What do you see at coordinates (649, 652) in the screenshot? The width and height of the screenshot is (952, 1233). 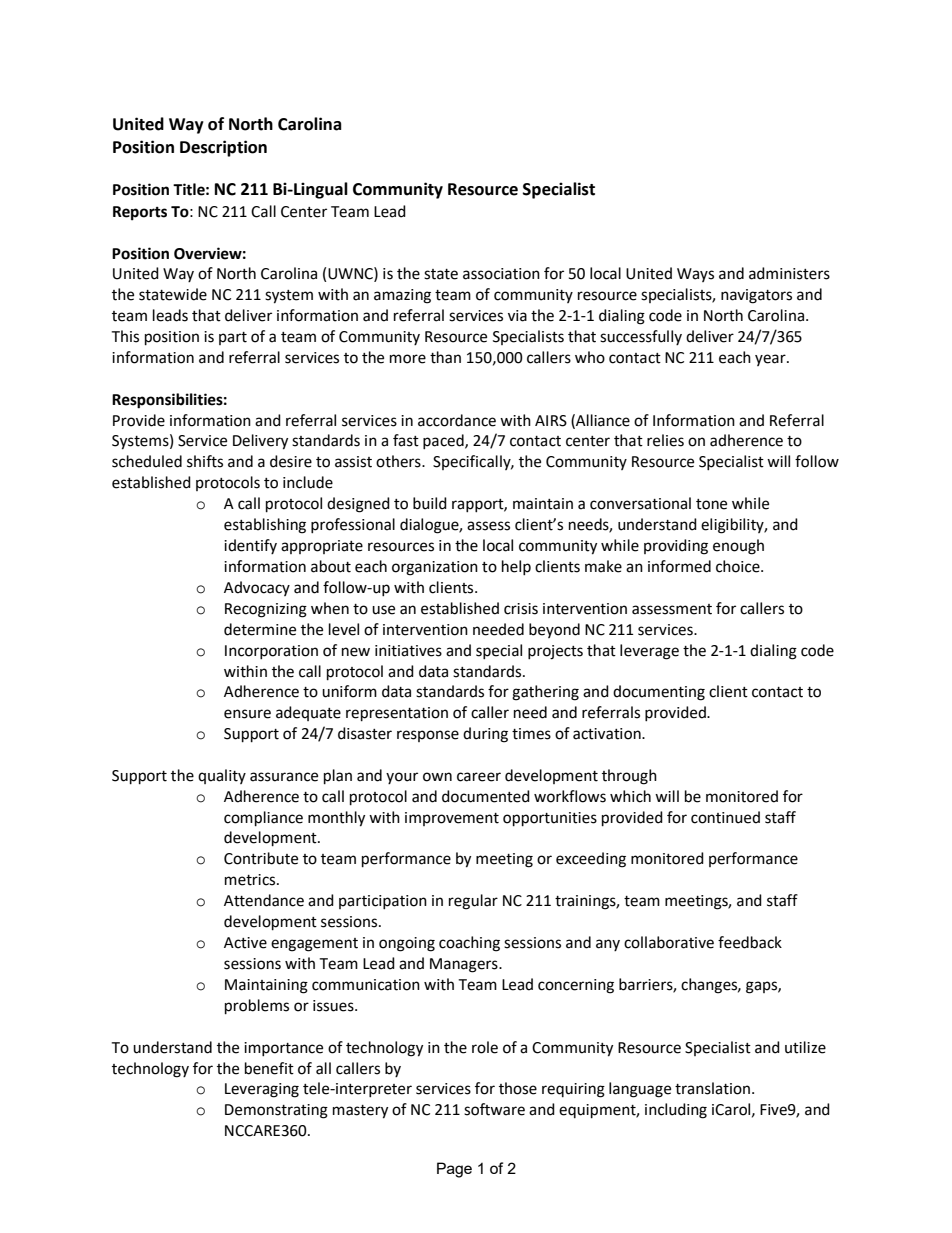 I see `leverage` at bounding box center [649, 652].
